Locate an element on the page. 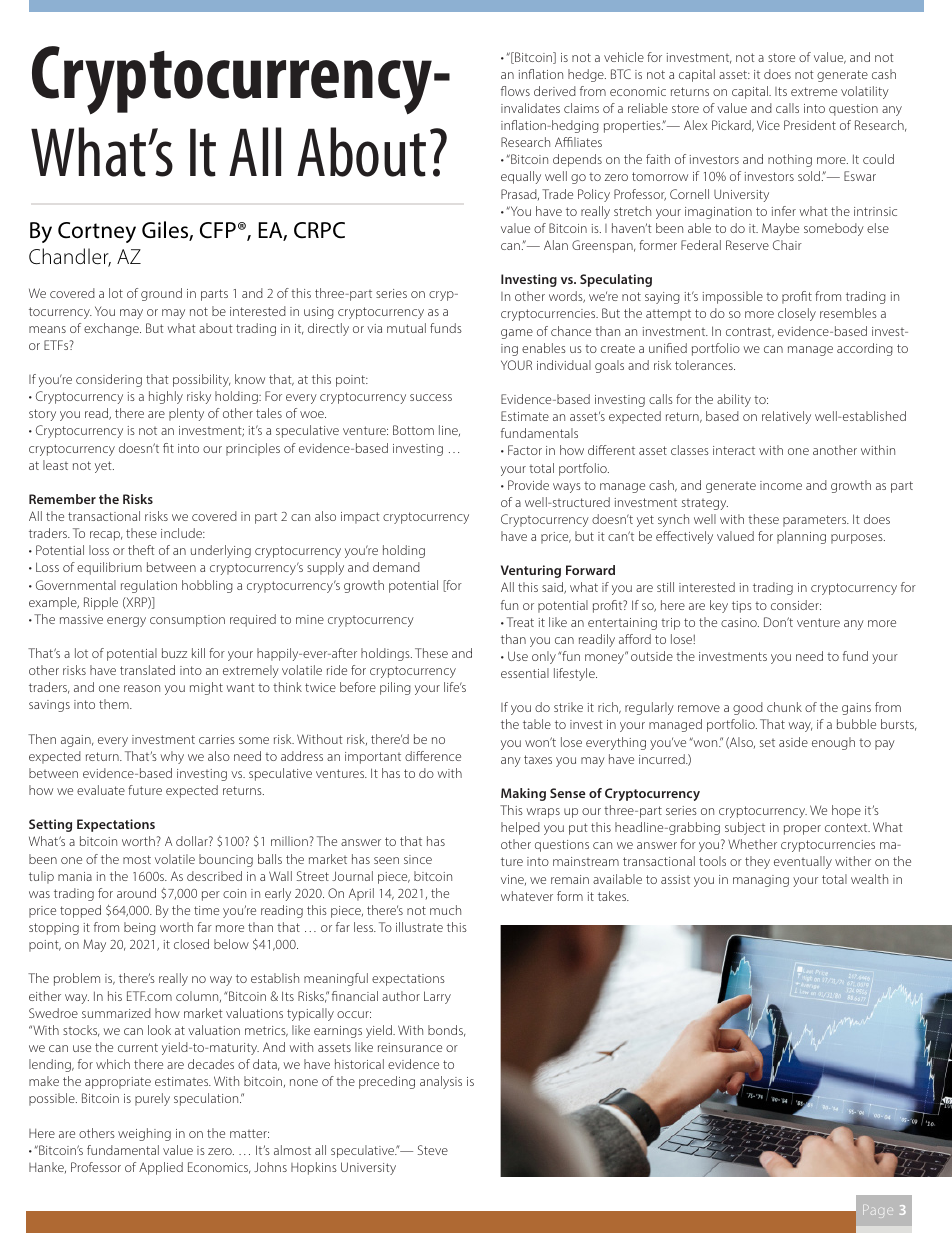 The image size is (952, 1233). weighing is located at coordinates (144, 1134).
